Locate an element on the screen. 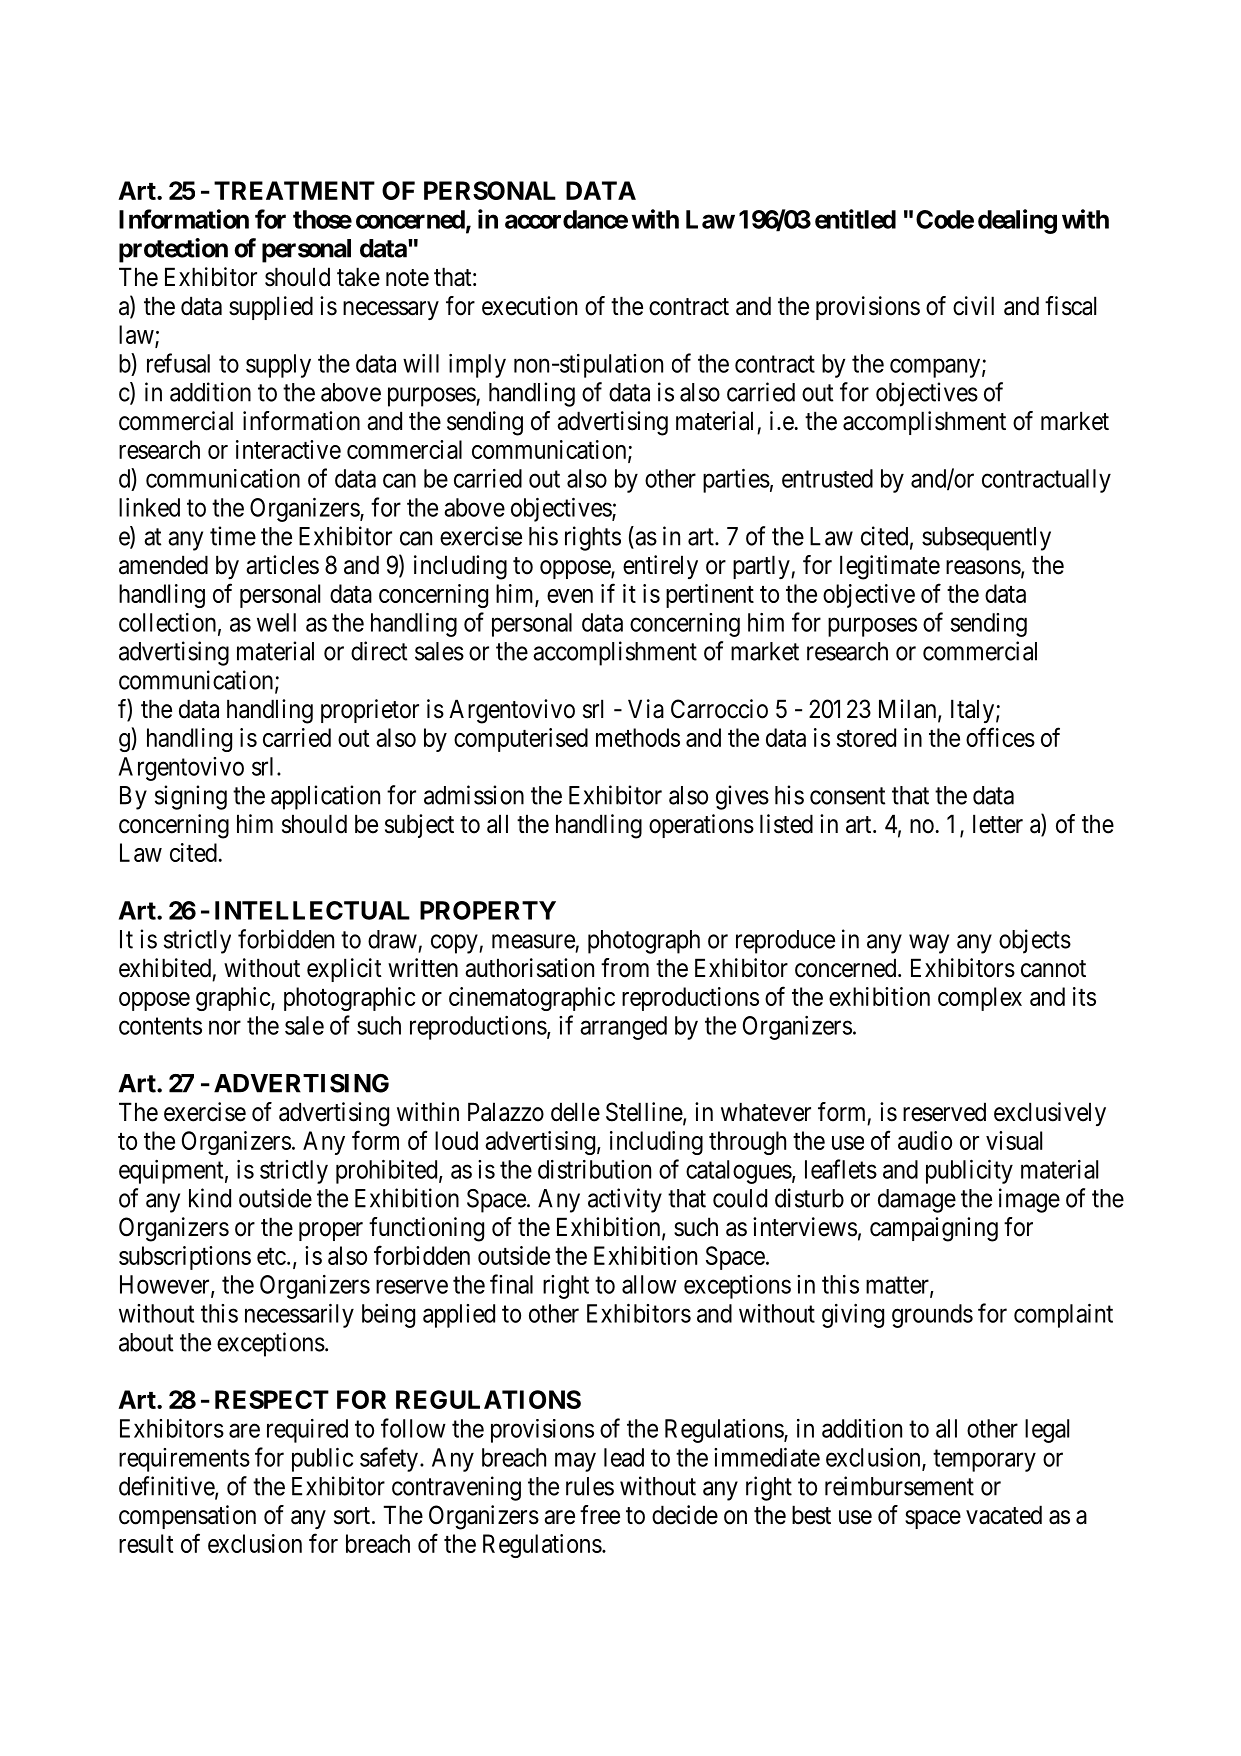 This screenshot has width=1241, height=1756. delle is located at coordinates (575, 1112).
